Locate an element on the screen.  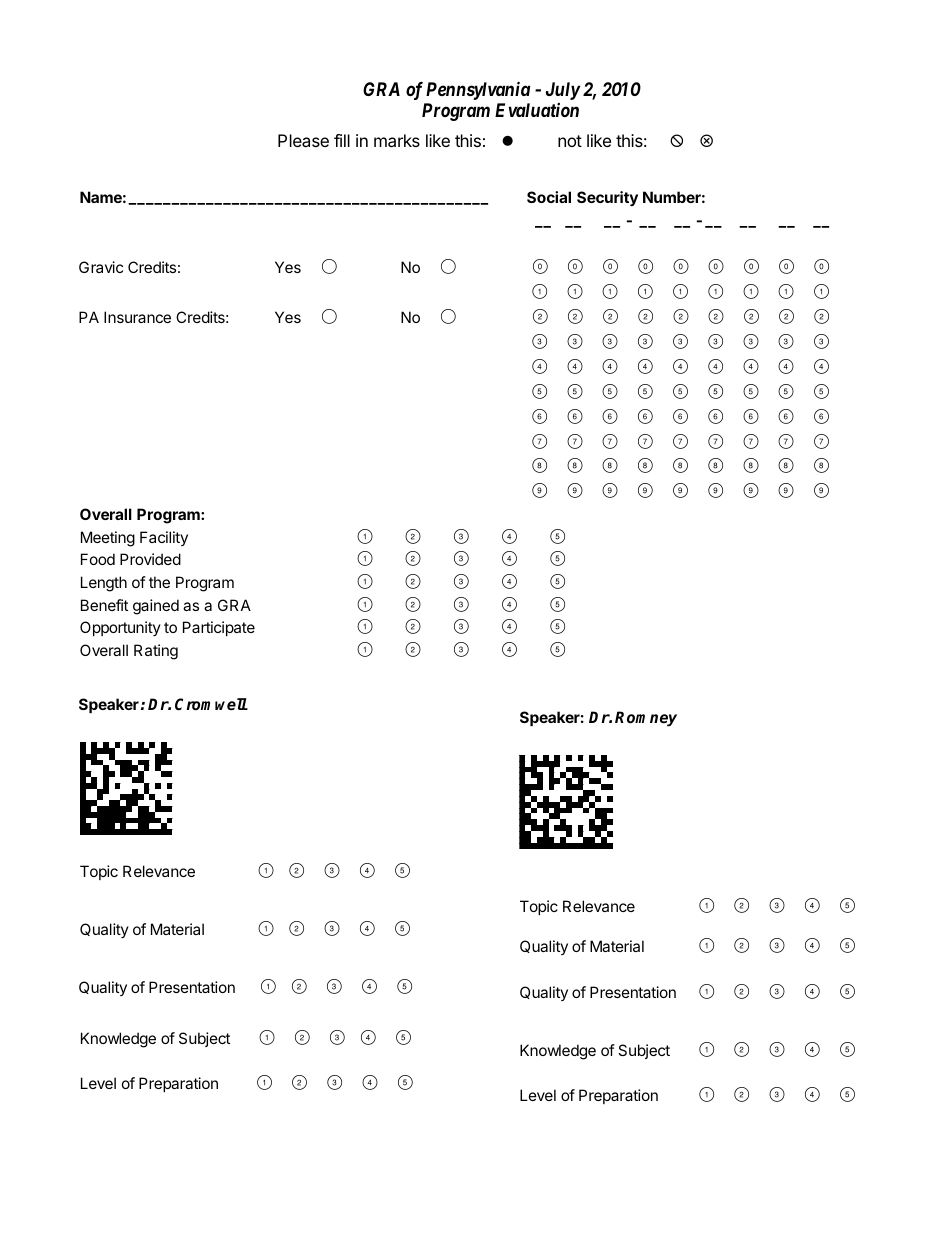
Security is located at coordinates (607, 198).
